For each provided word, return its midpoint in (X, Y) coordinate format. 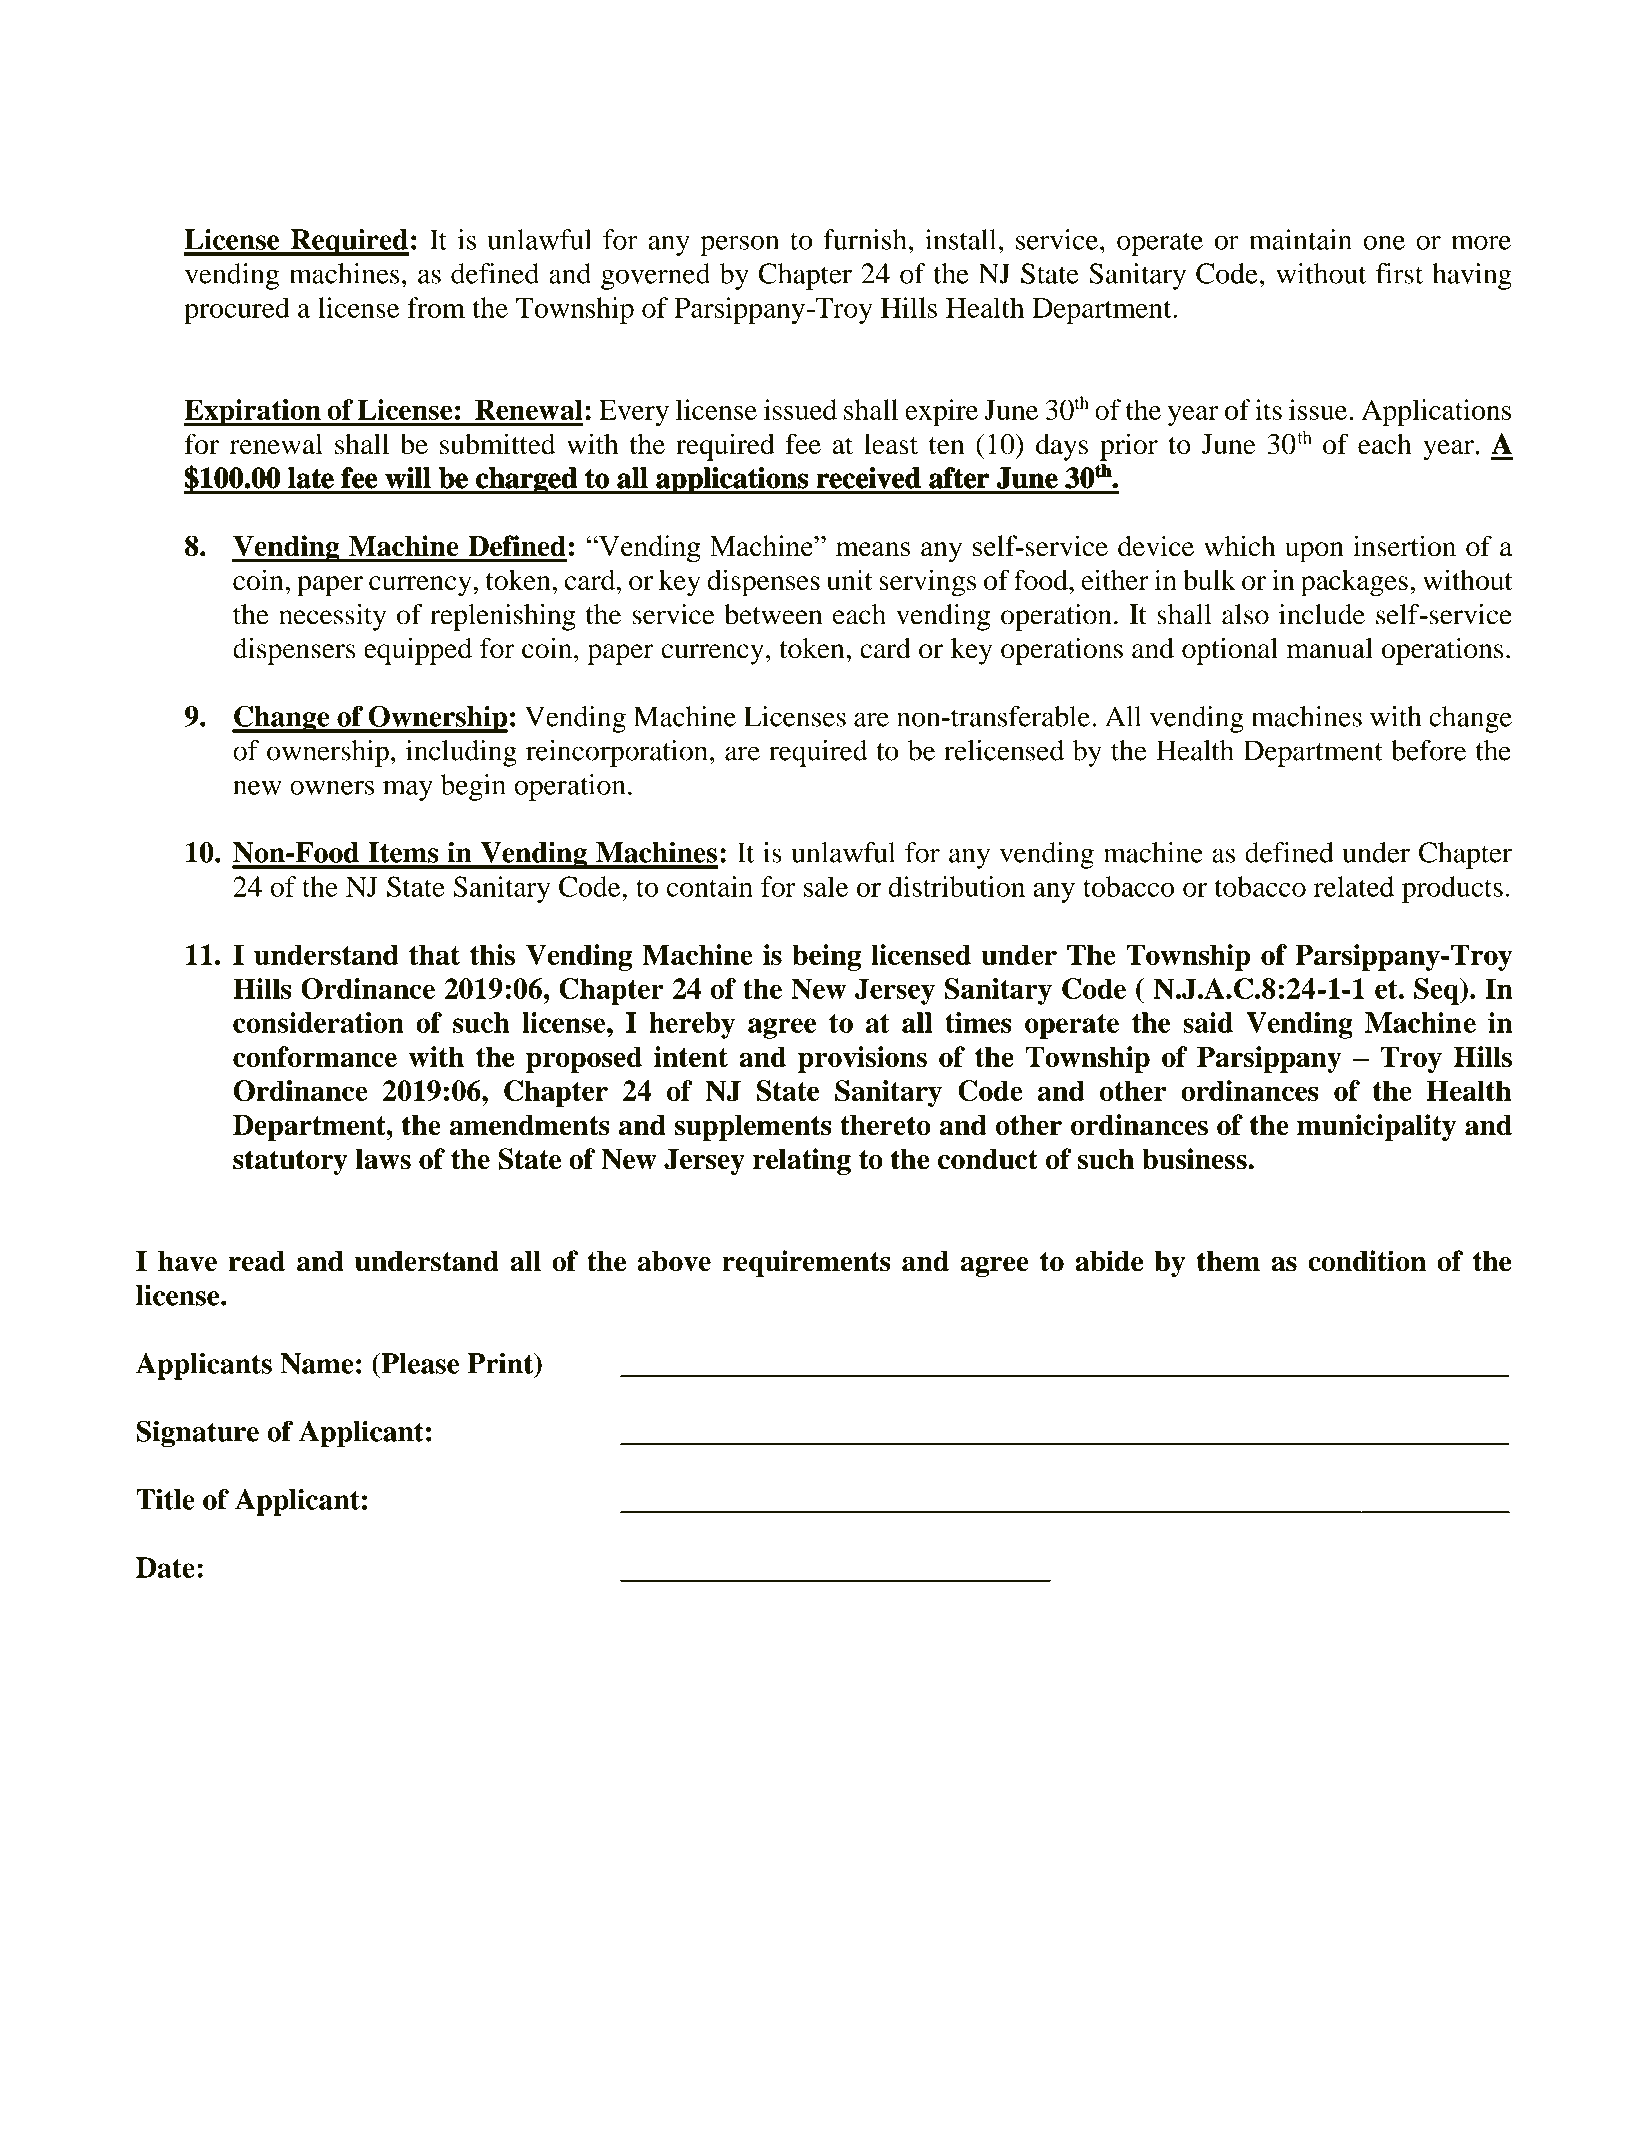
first (1399, 273)
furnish (865, 239)
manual (1330, 648)
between (773, 614)
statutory (290, 1162)
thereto (885, 1125)
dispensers (294, 651)
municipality (1376, 1127)
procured (237, 310)
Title (165, 1499)
